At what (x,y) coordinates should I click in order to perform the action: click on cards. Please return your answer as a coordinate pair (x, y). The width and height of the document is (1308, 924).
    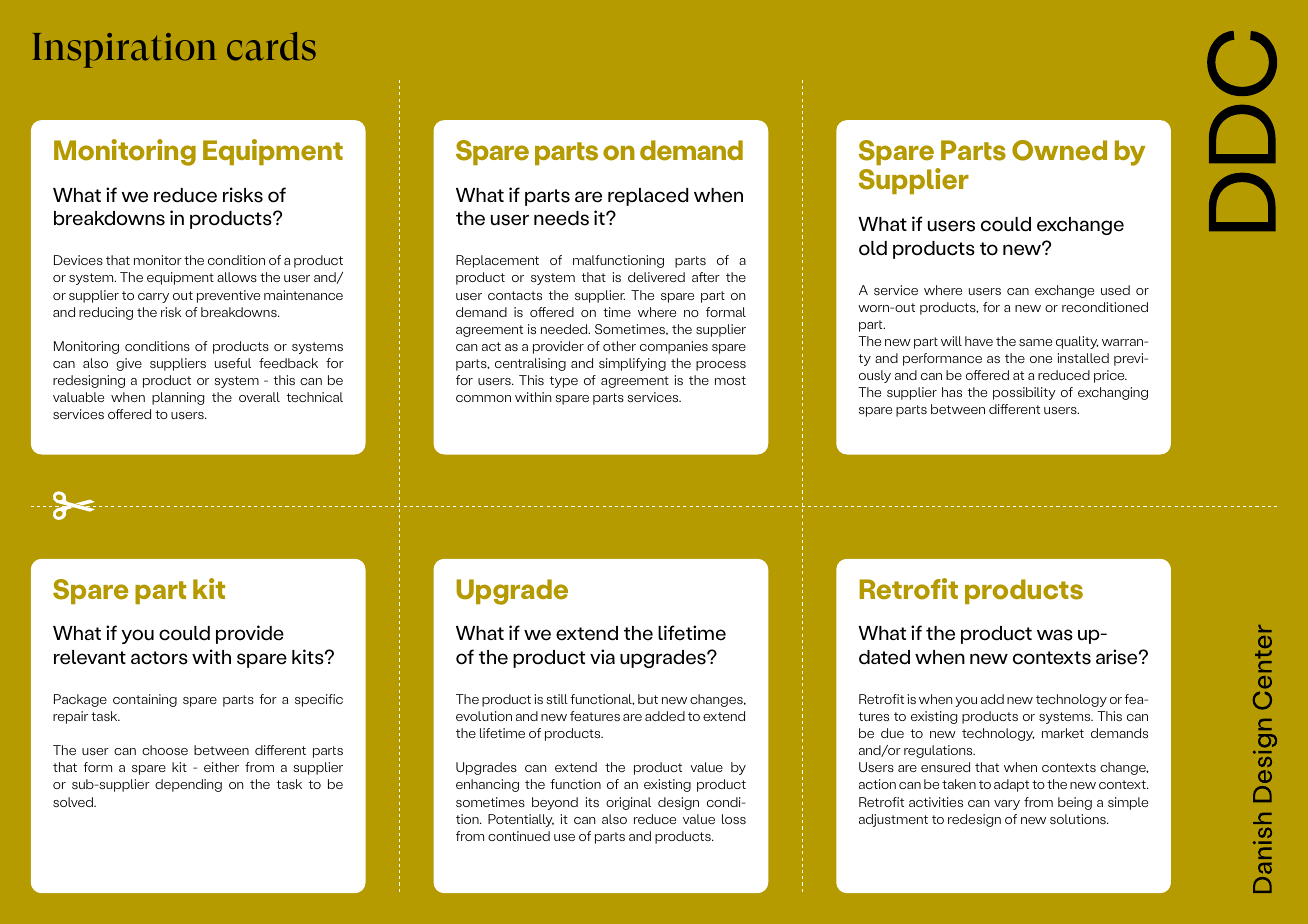
    Looking at the image, I should click on (271, 46).
